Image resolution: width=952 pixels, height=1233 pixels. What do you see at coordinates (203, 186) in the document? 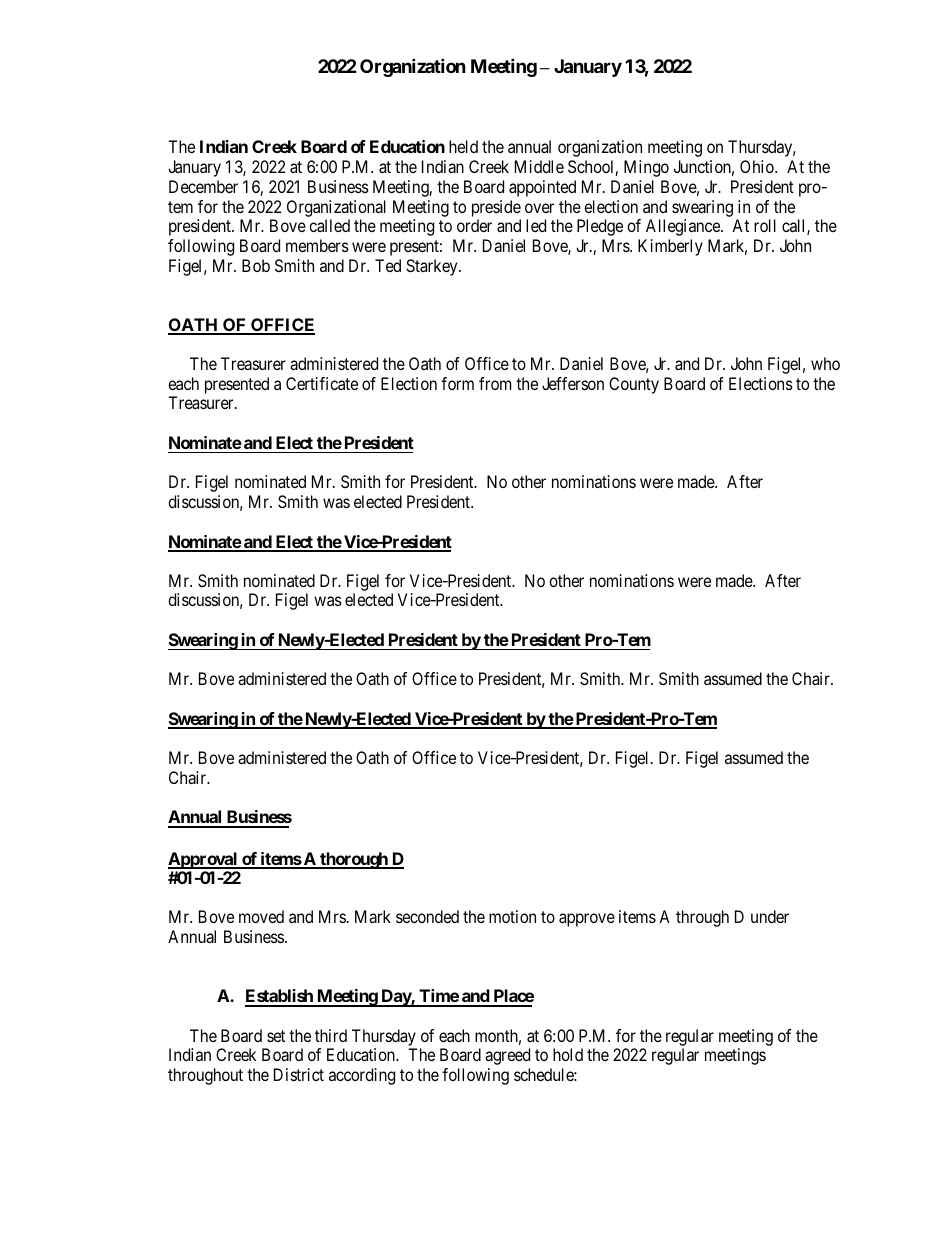
I see `December` at bounding box center [203, 186].
